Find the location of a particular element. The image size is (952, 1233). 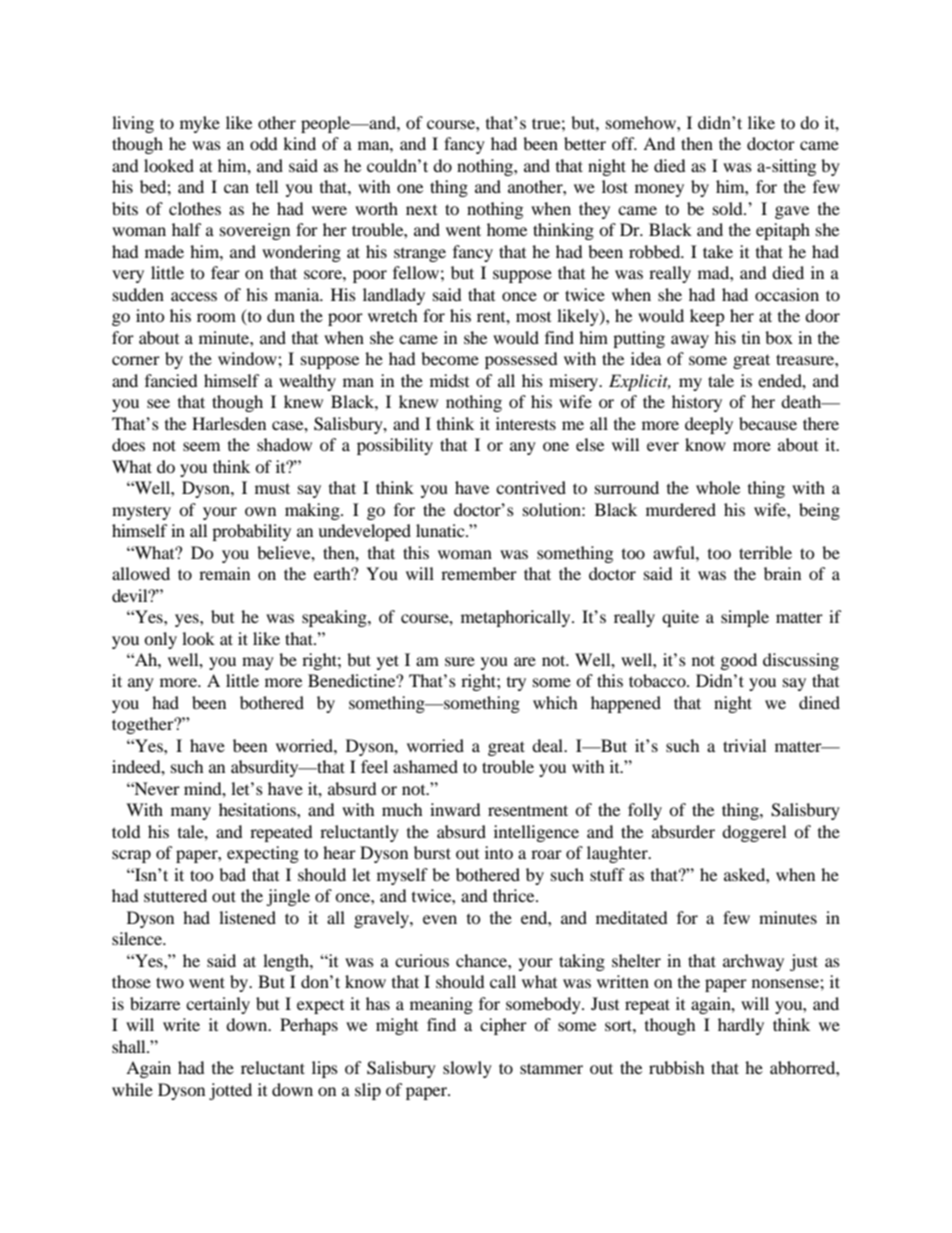

jotted is located at coordinates (230, 1091).
